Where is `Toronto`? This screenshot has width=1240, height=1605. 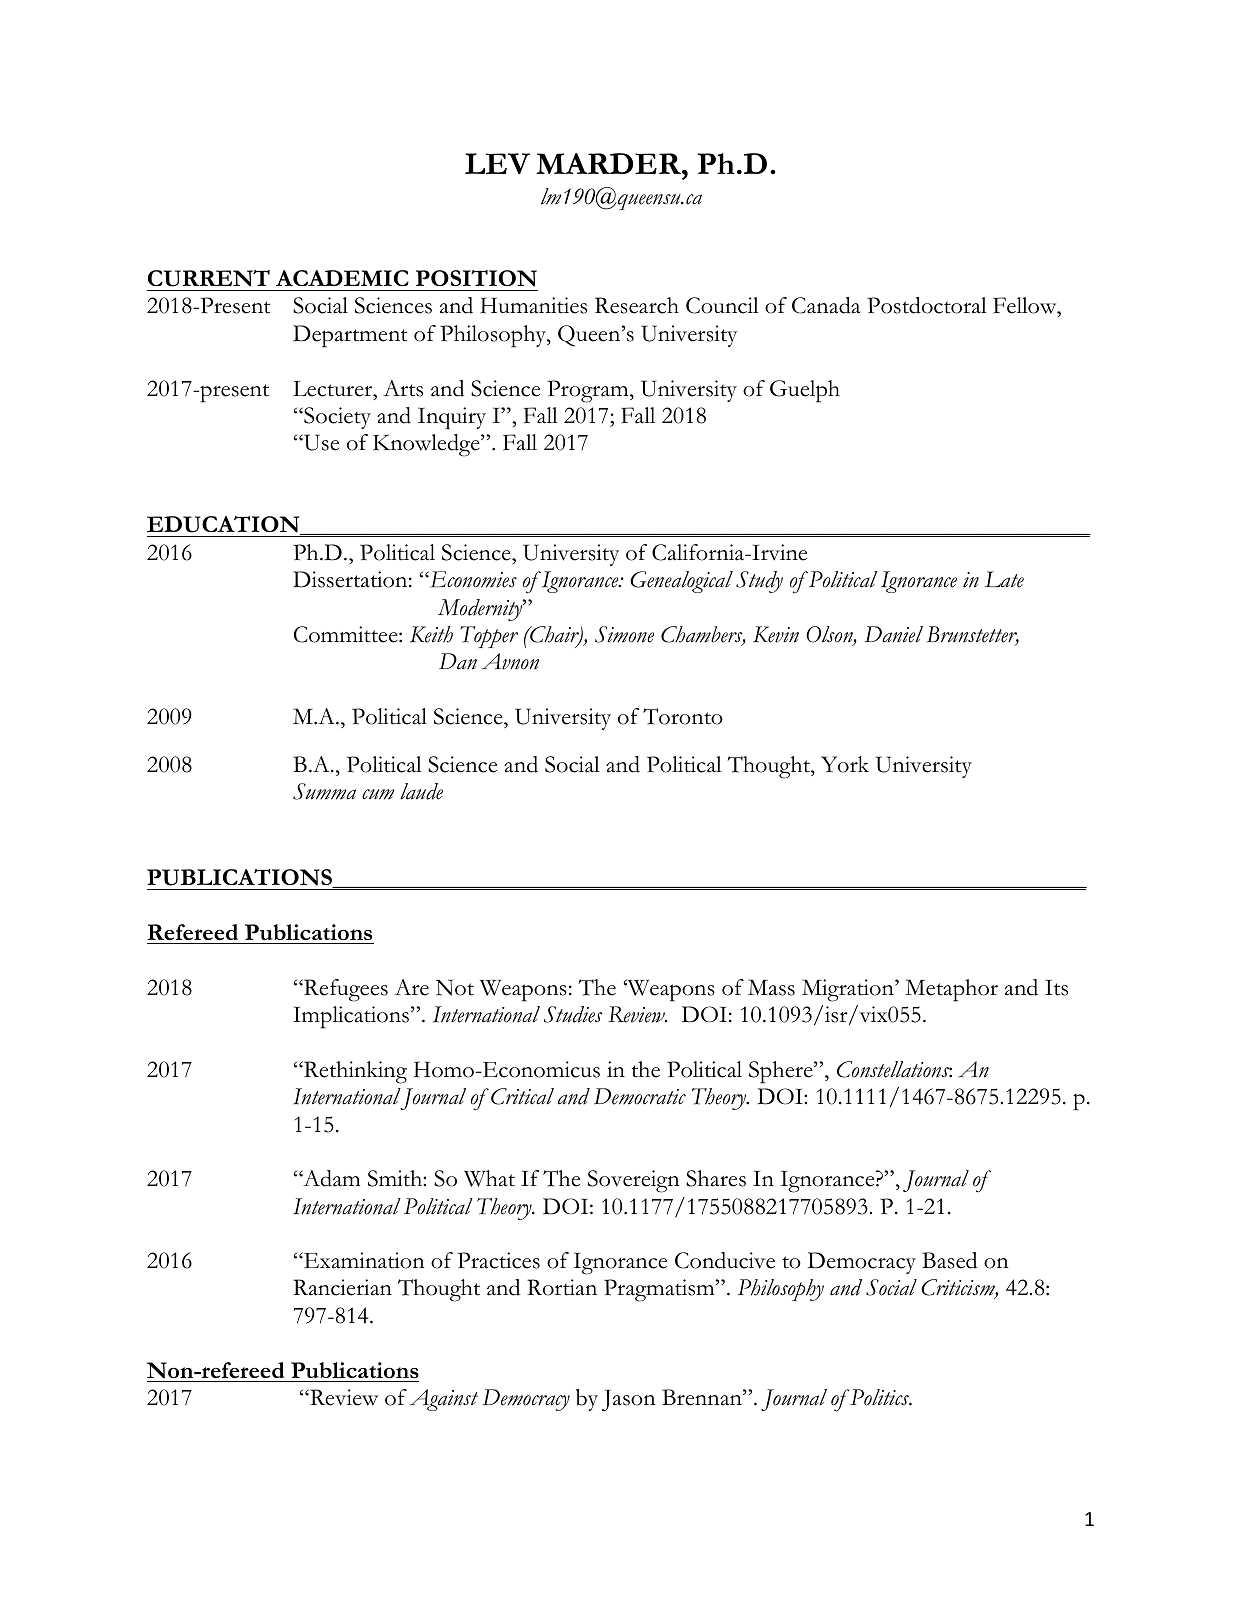
Toronto is located at coordinates (683, 716).
